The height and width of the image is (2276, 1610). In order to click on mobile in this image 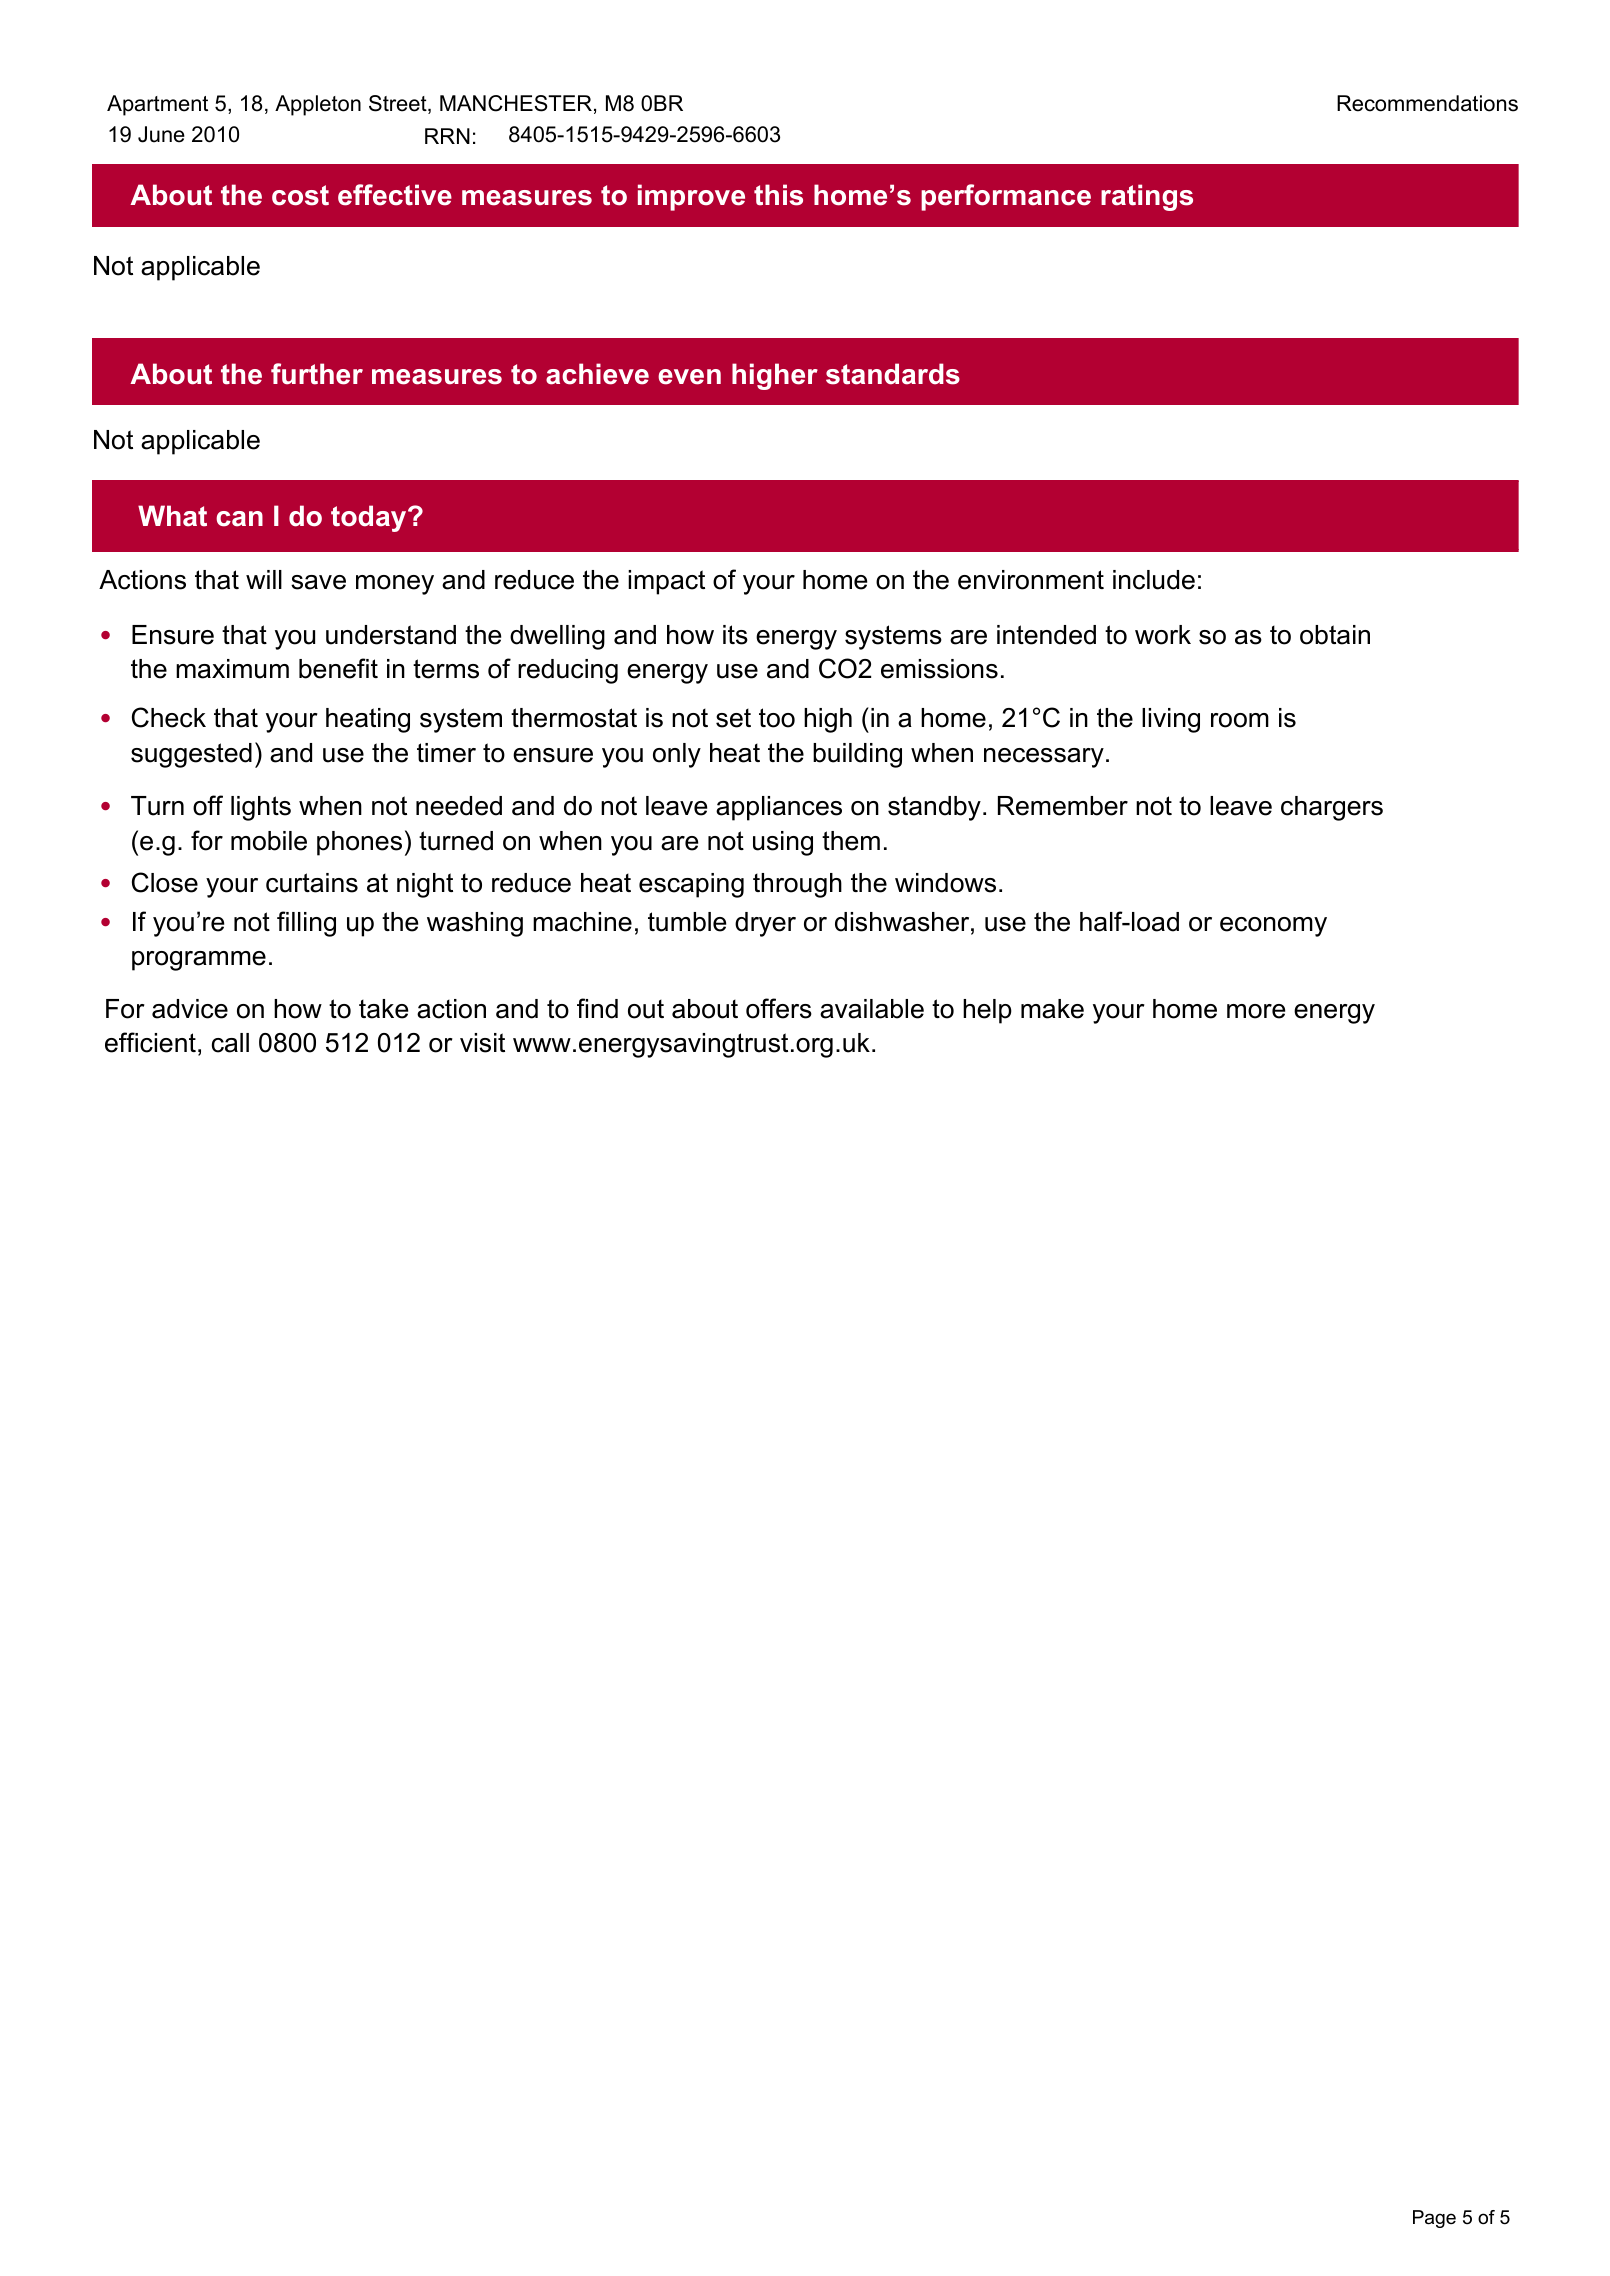, I will do `click(269, 841)`.
